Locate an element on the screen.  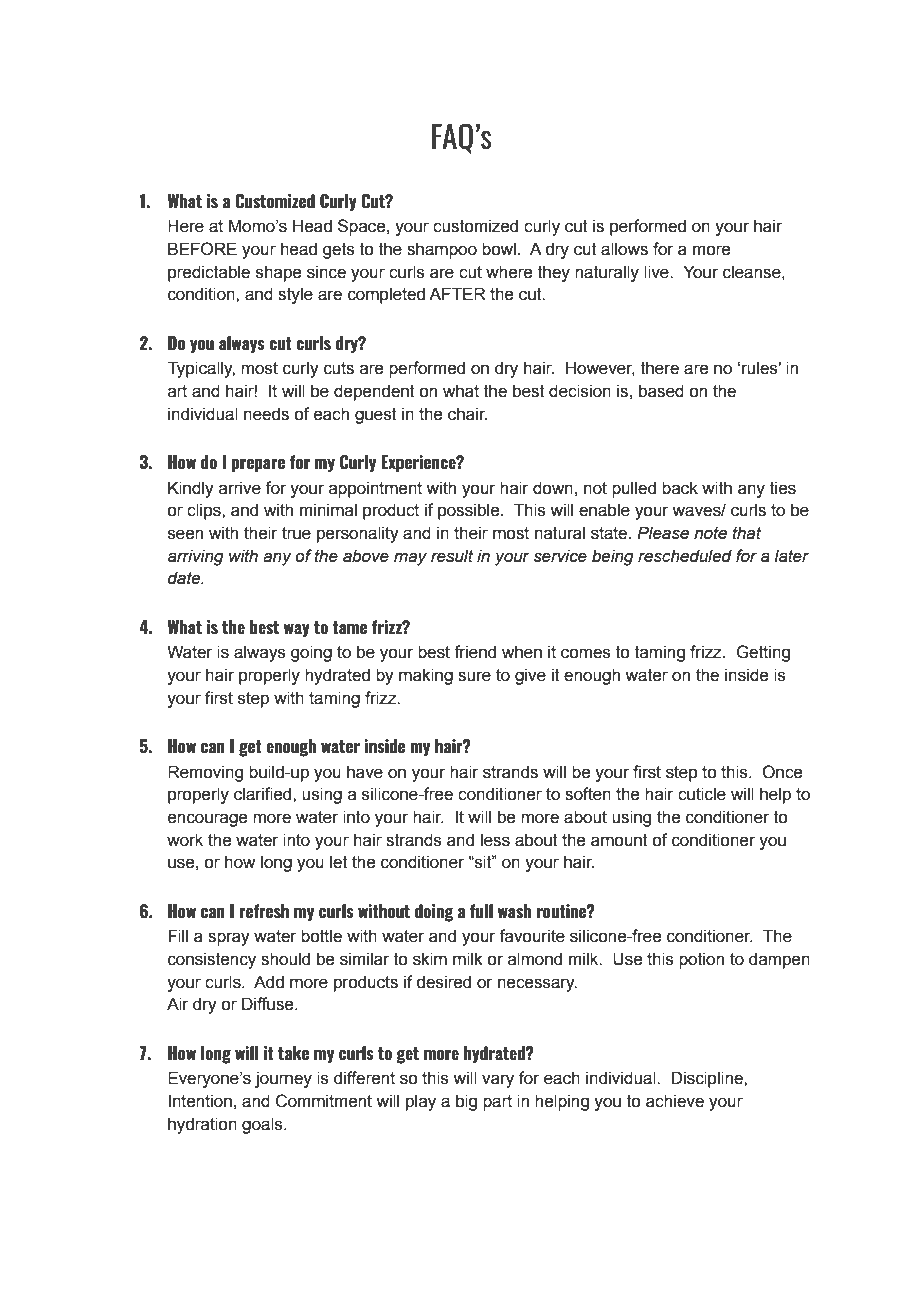
AFTER is located at coordinates (457, 293).
